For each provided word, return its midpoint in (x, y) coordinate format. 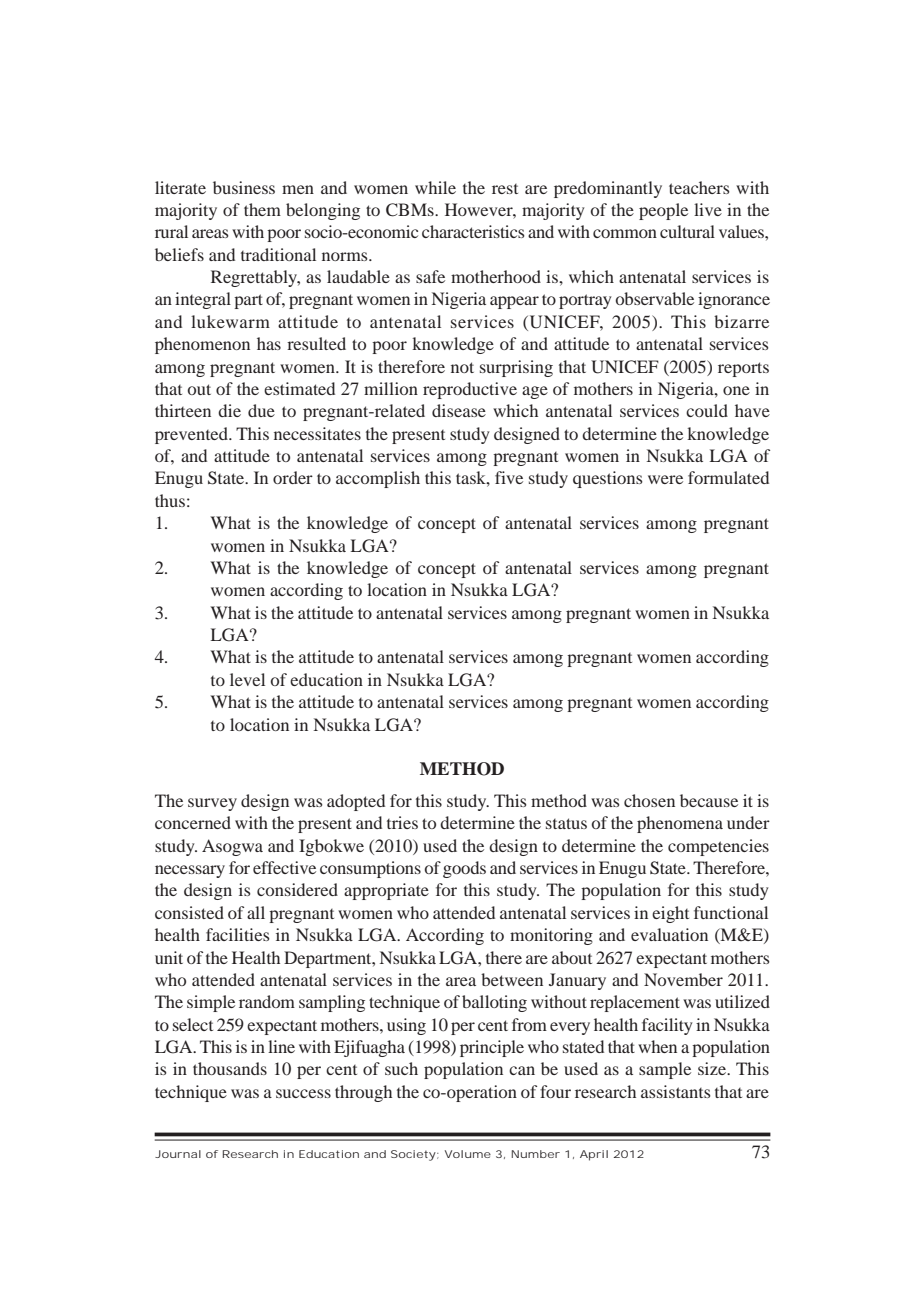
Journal (178, 1154)
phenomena (680, 824)
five (509, 477)
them (262, 209)
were (665, 479)
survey (212, 804)
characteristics (473, 231)
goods (464, 869)
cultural (687, 231)
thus (170, 500)
